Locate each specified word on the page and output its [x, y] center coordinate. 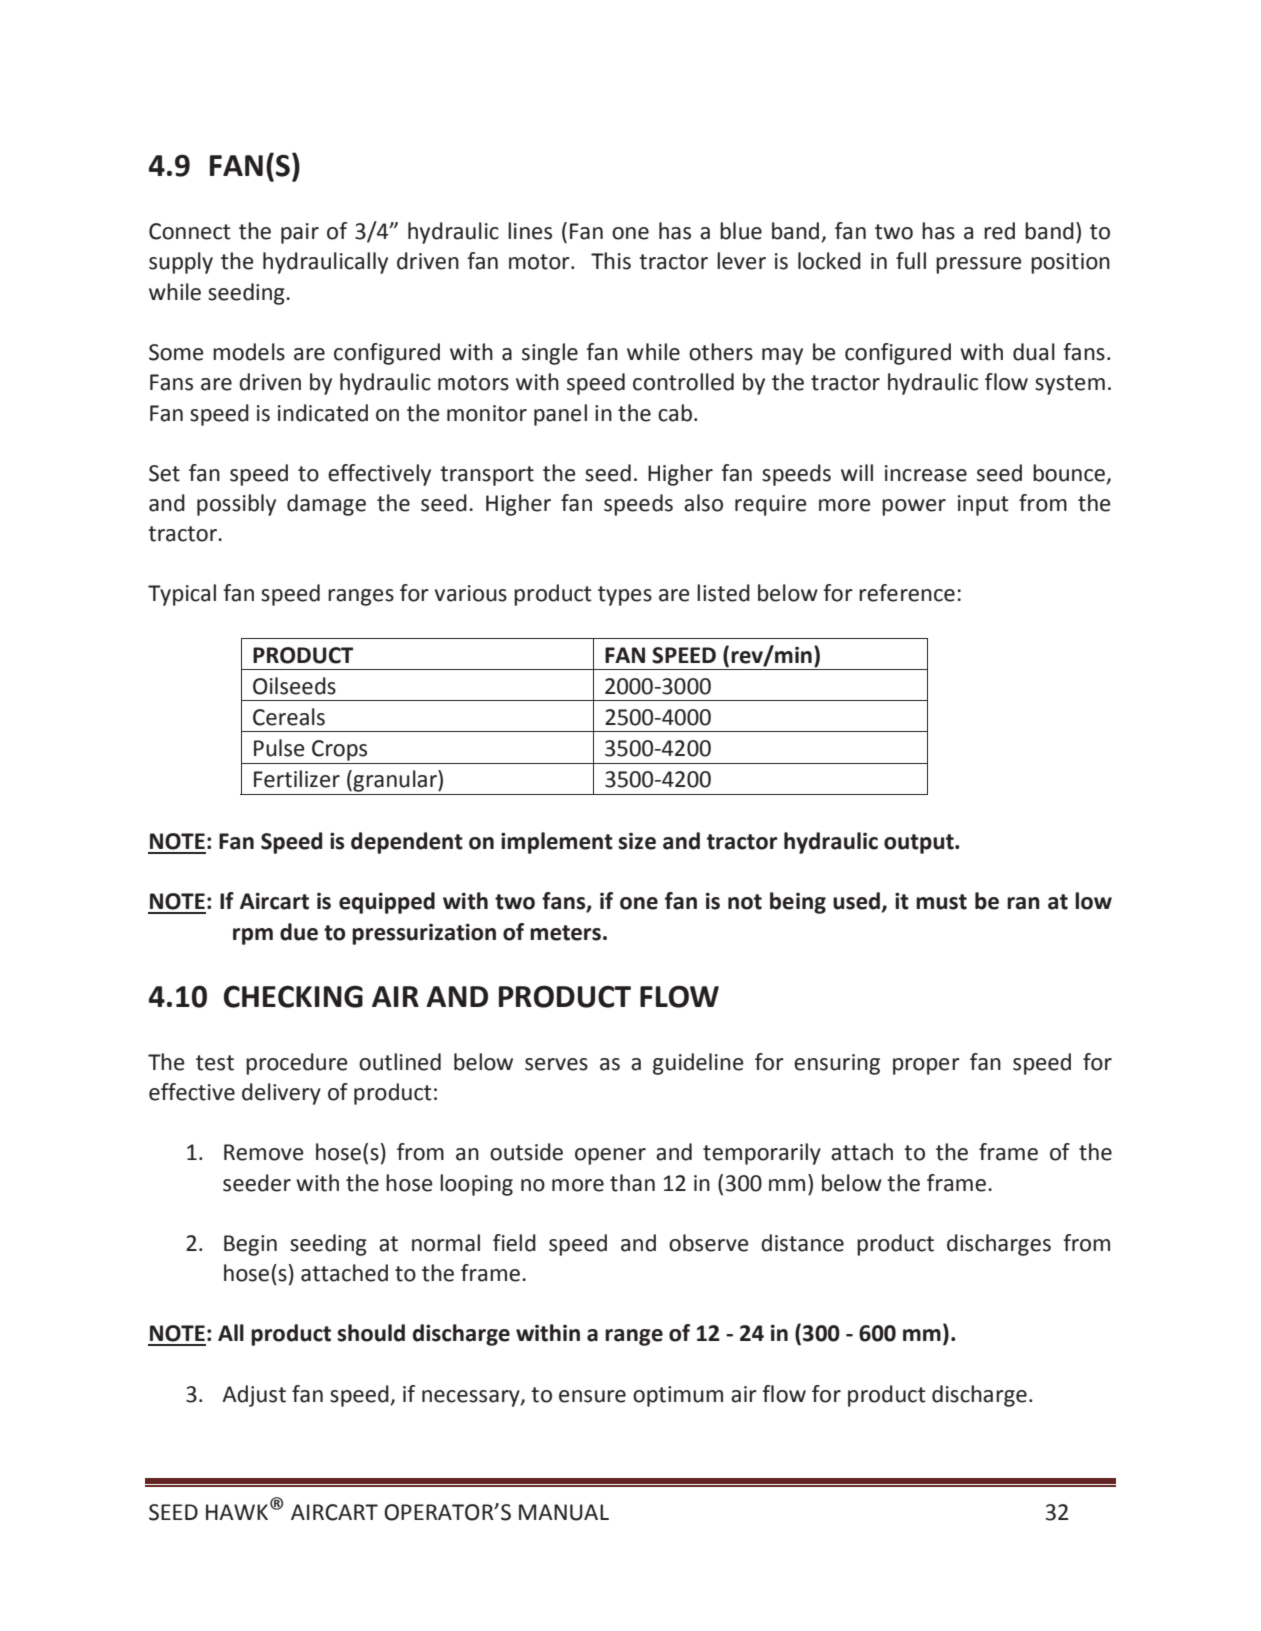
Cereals [289, 717]
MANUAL [564, 1512]
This [611, 261]
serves [556, 1064]
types [625, 596]
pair [300, 233]
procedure [297, 1064]
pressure [979, 265]
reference [907, 593]
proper [926, 1066]
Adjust [254, 1396]
